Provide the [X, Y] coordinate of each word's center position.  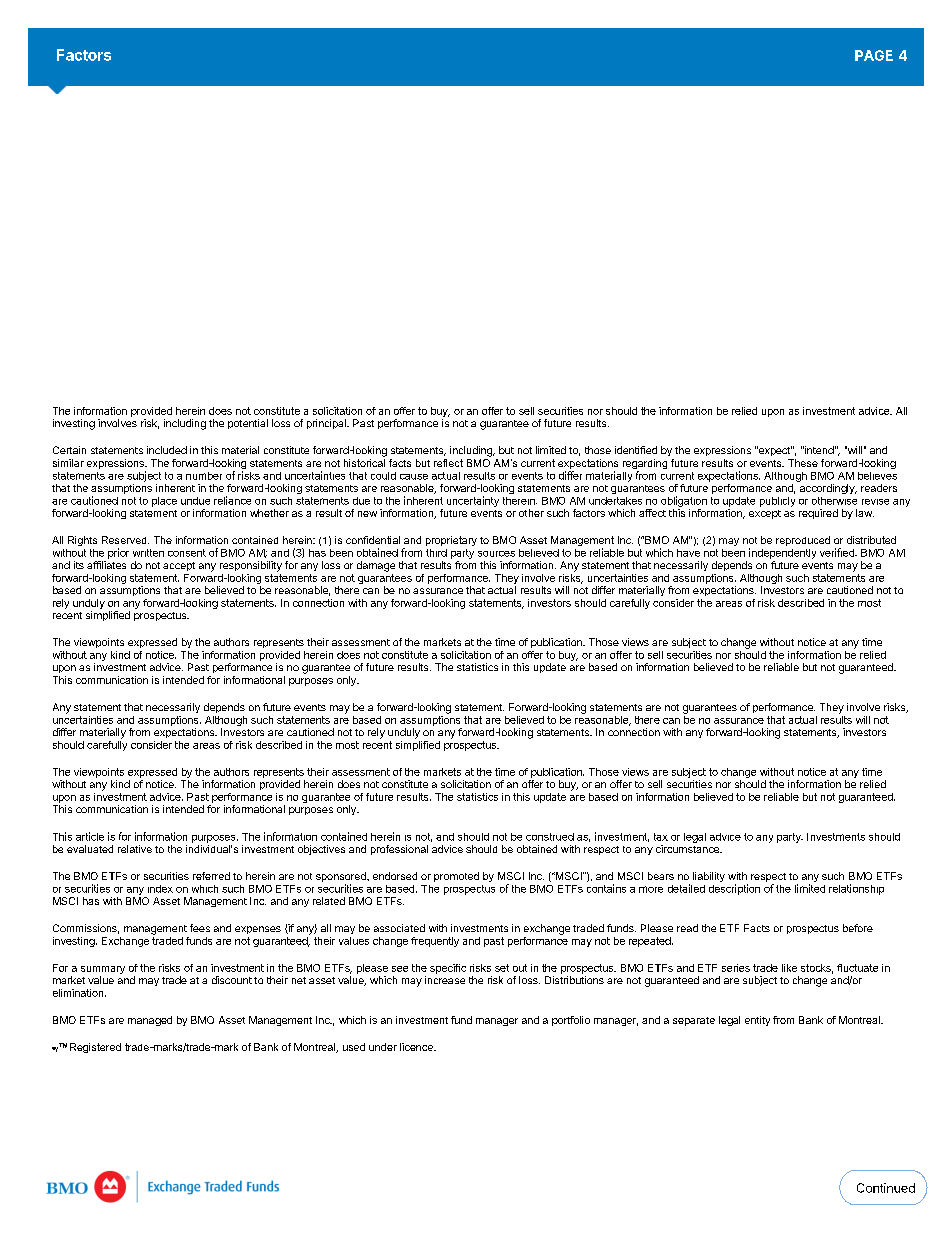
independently [782, 553]
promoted [456, 877]
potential [248, 424]
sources [496, 554]
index [160, 889]
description [734, 889]
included [167, 450]
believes [877, 476]
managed [150, 1021]
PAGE [874, 55]
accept [179, 566]
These [803, 463]
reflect [448, 463]
